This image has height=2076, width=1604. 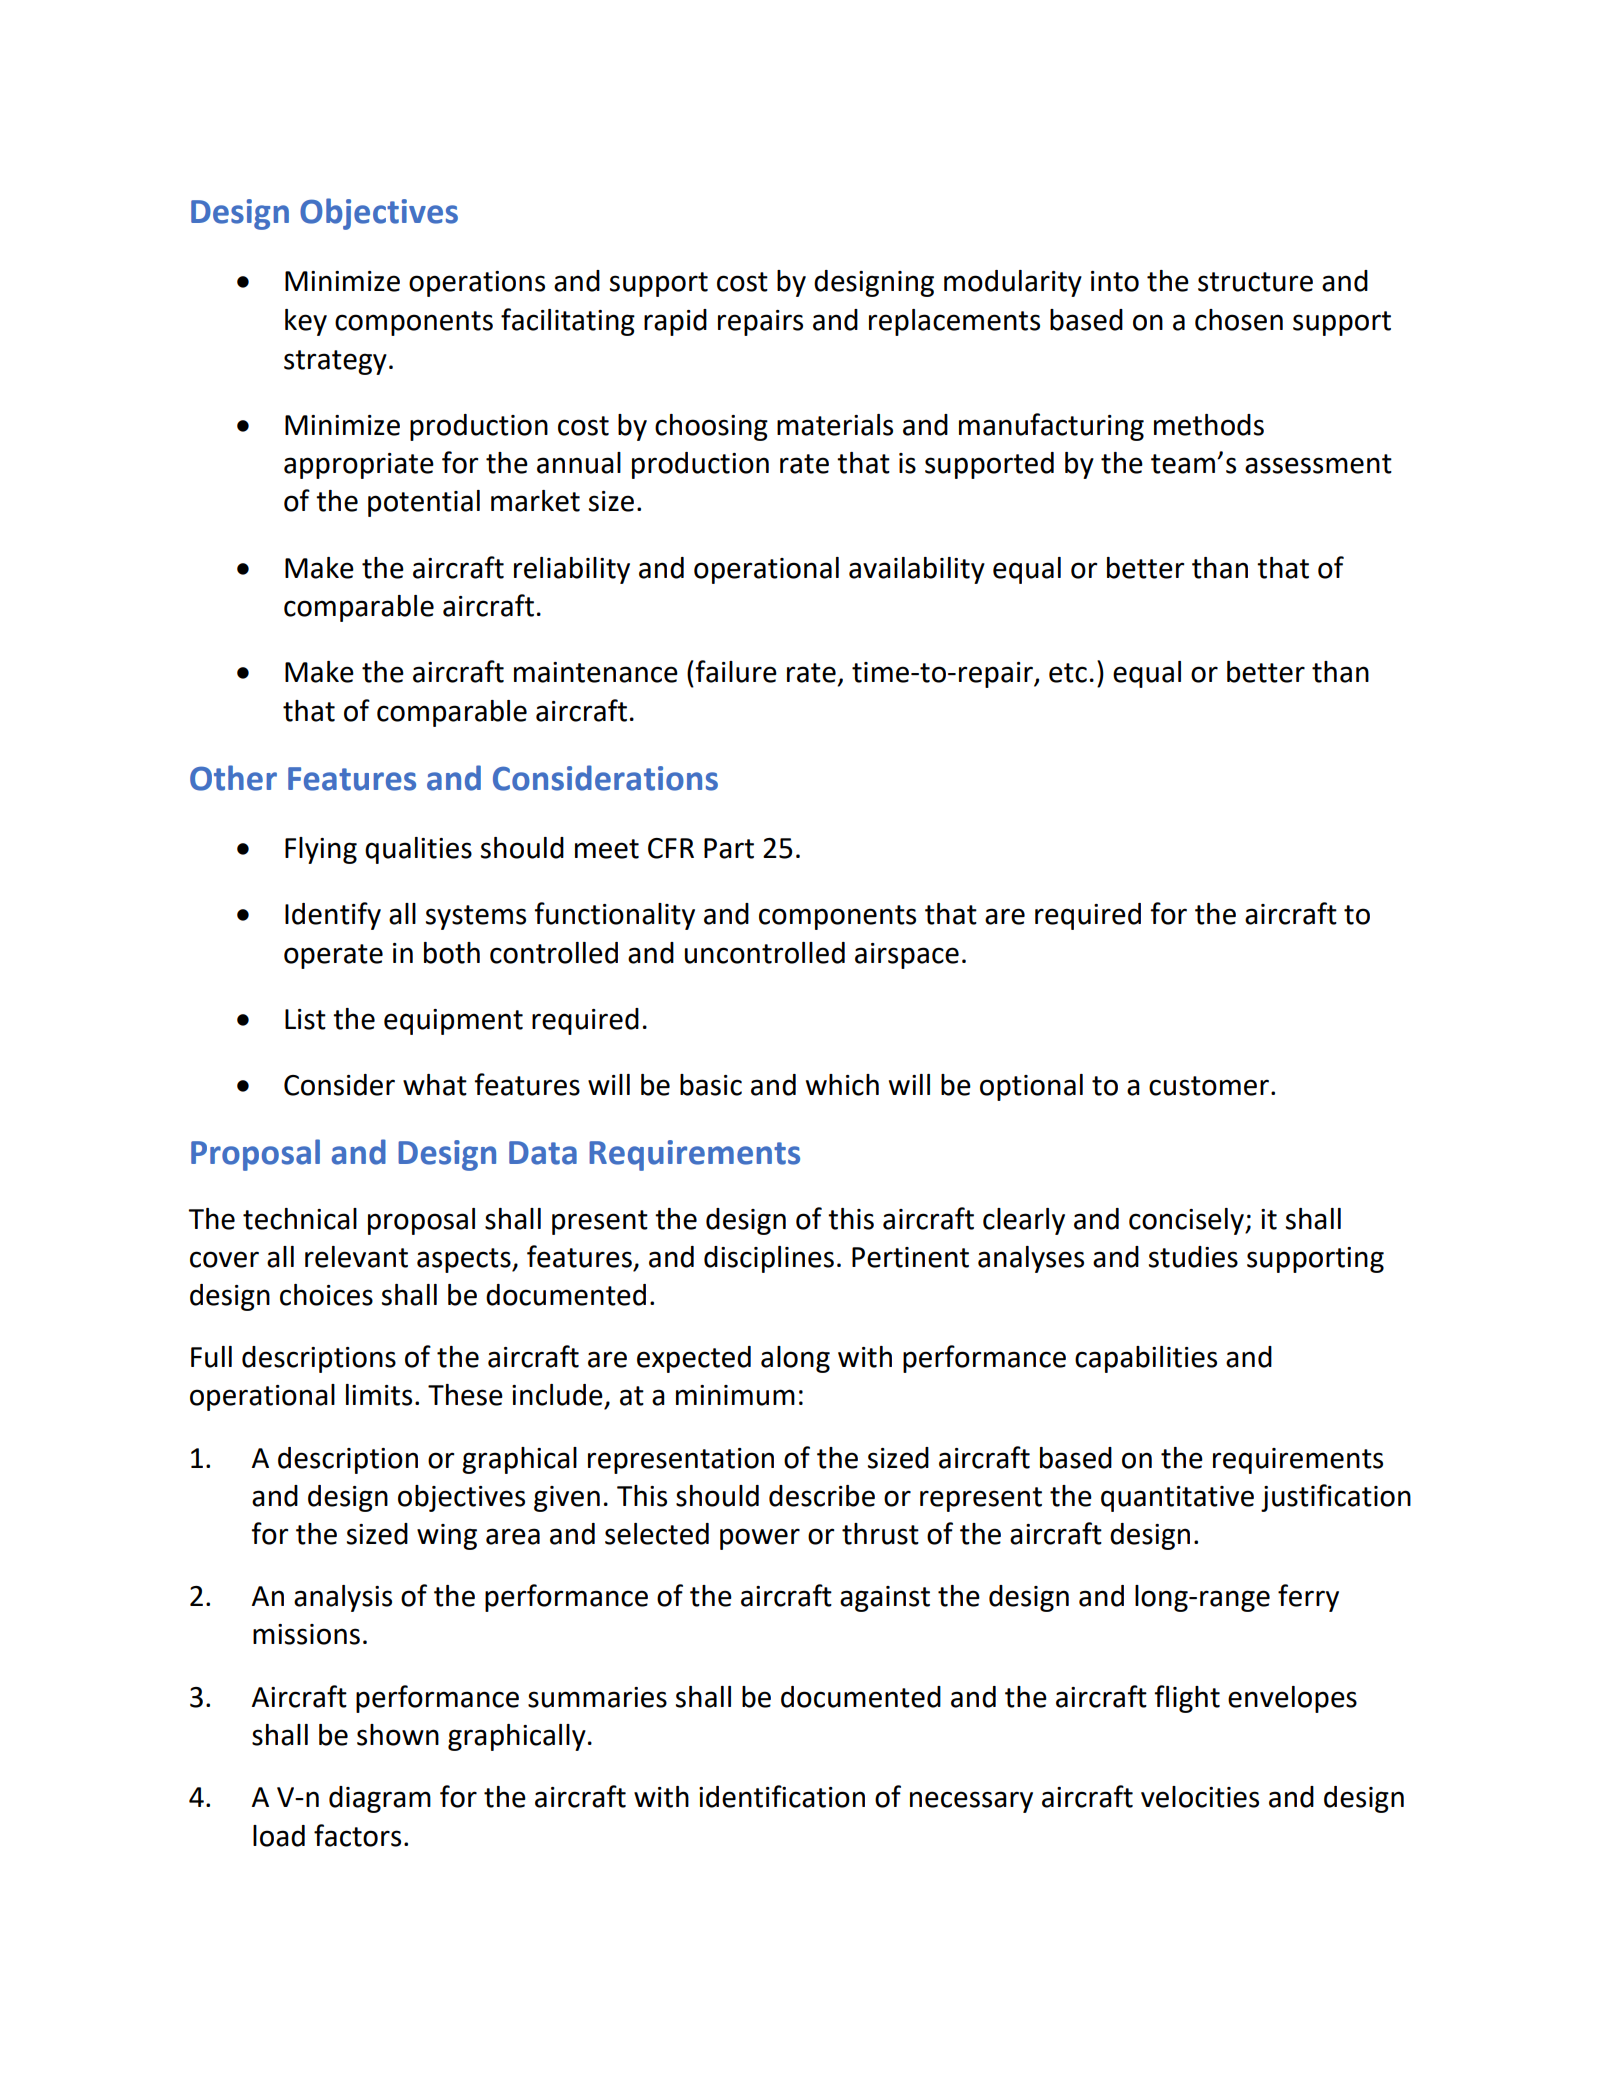 What do you see at coordinates (736, 671) in the image?
I see `failure` at bounding box center [736, 671].
